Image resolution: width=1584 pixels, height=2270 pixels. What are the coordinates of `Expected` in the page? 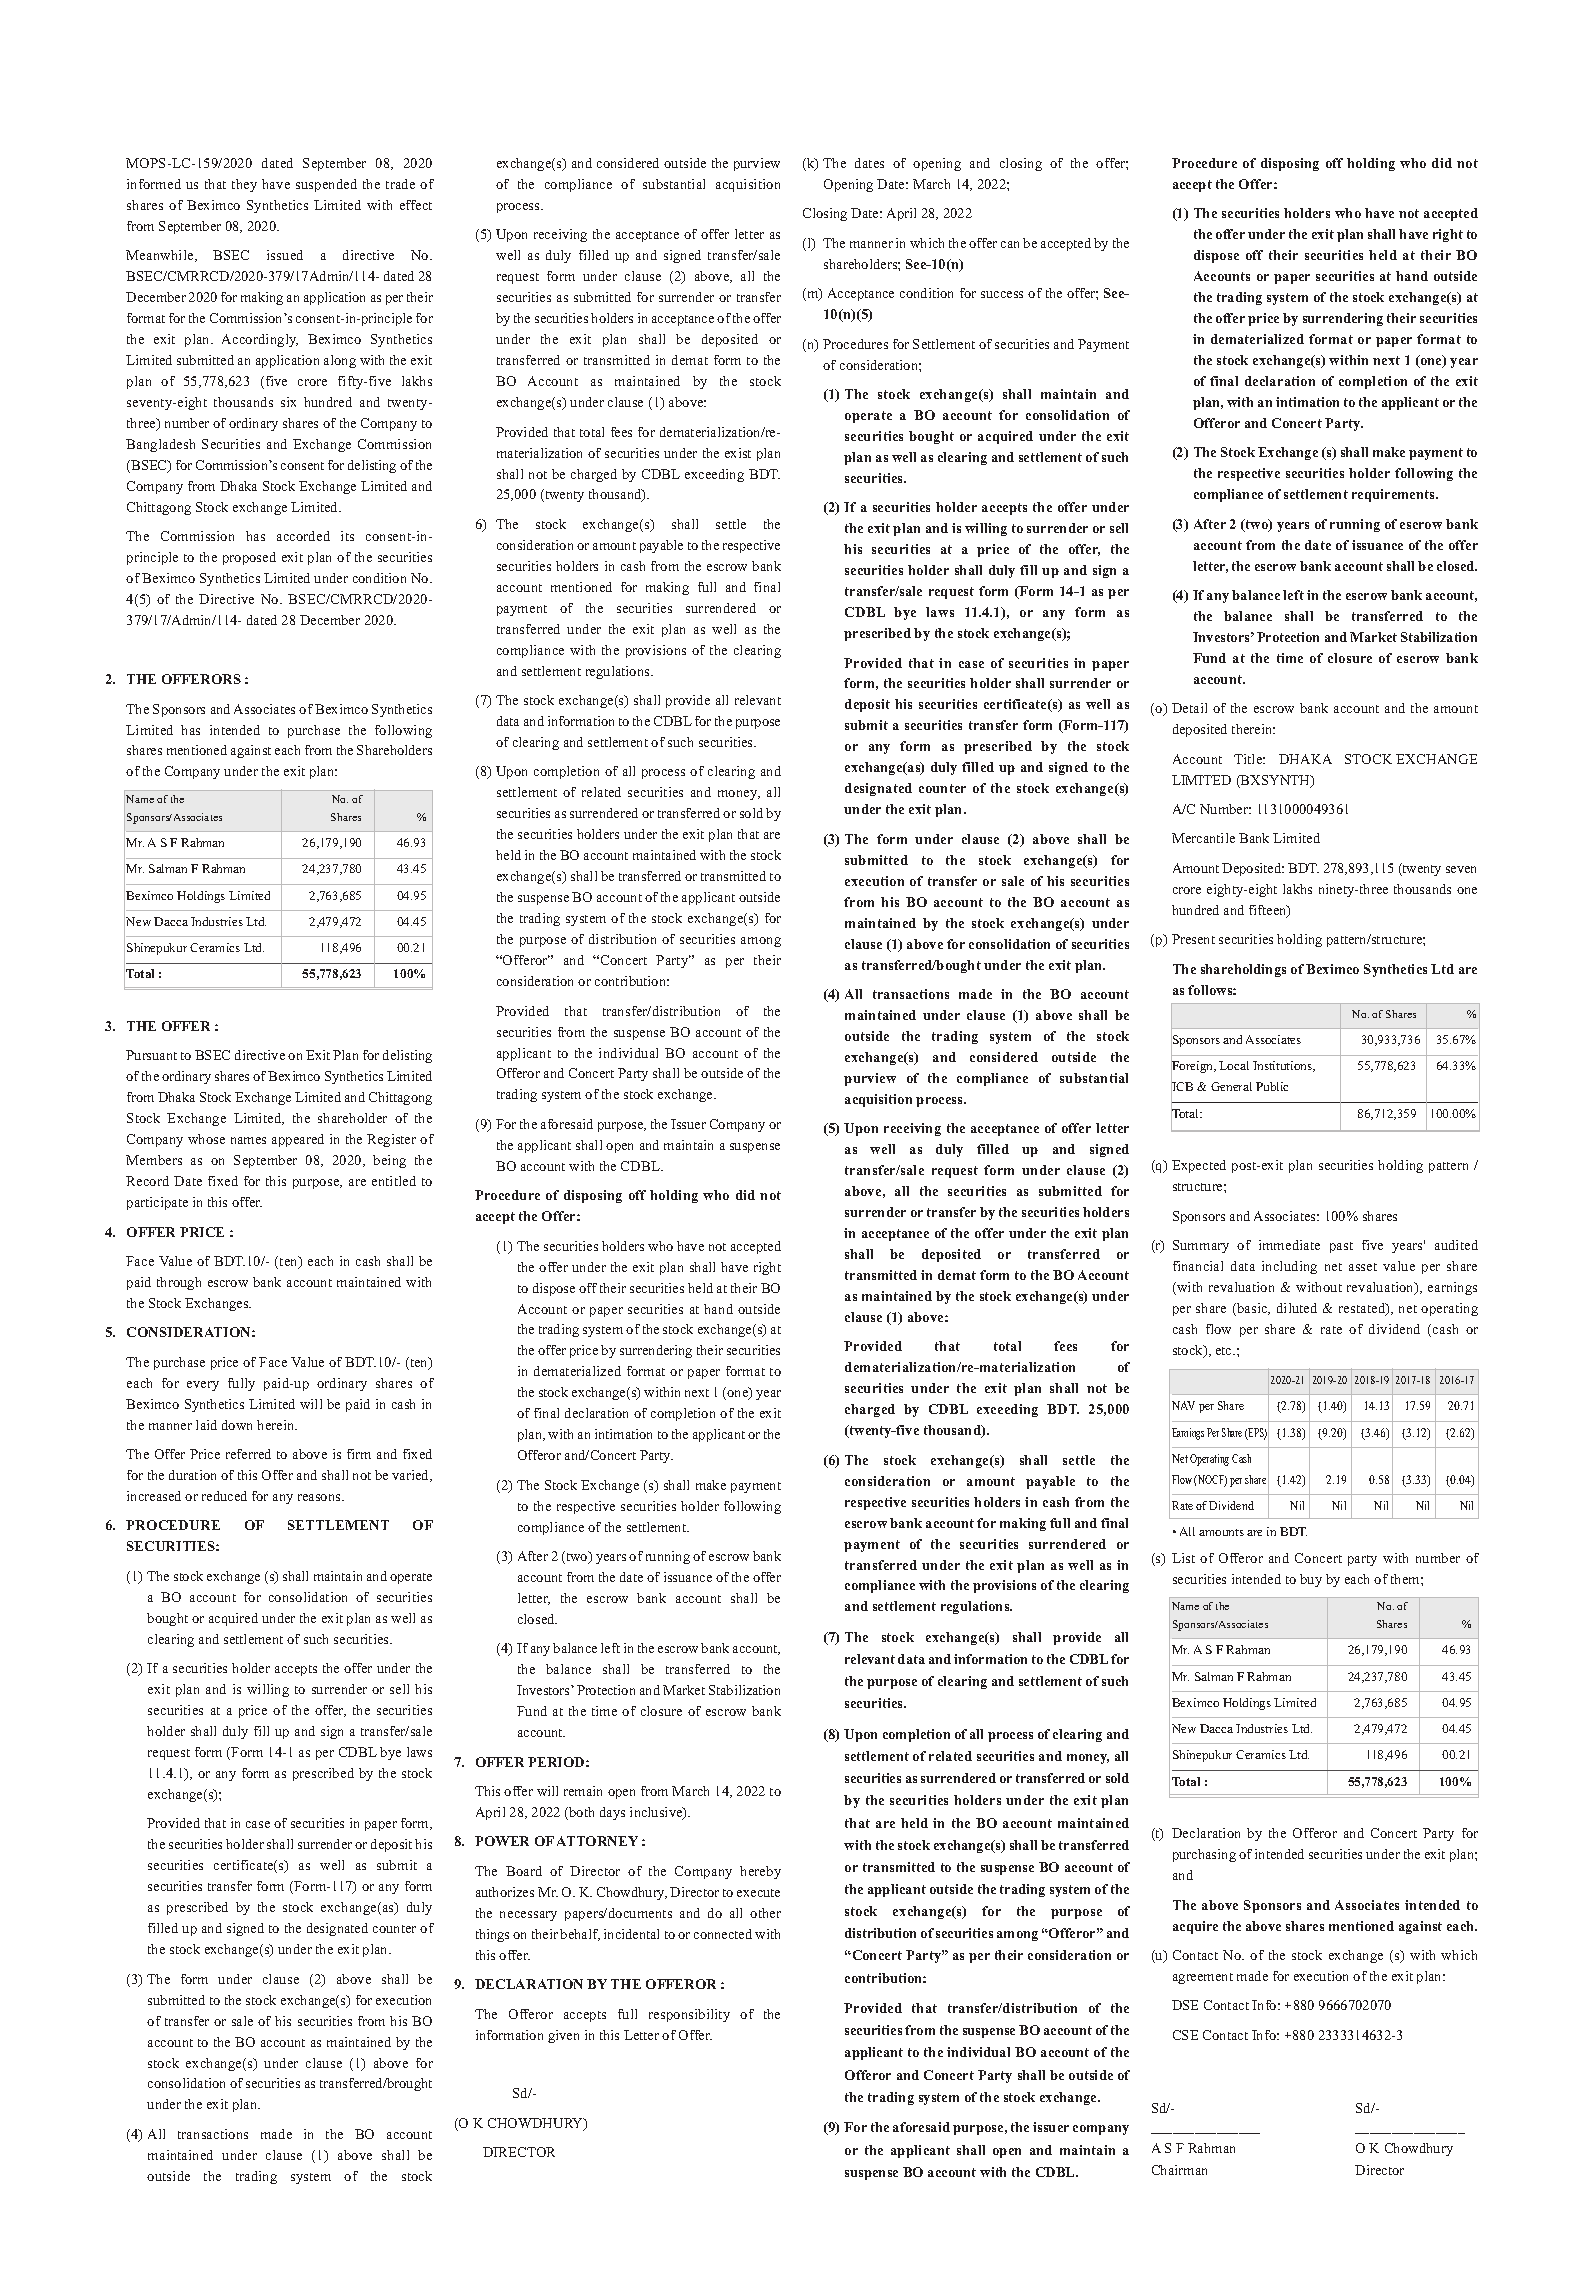 It's located at (1199, 1166).
